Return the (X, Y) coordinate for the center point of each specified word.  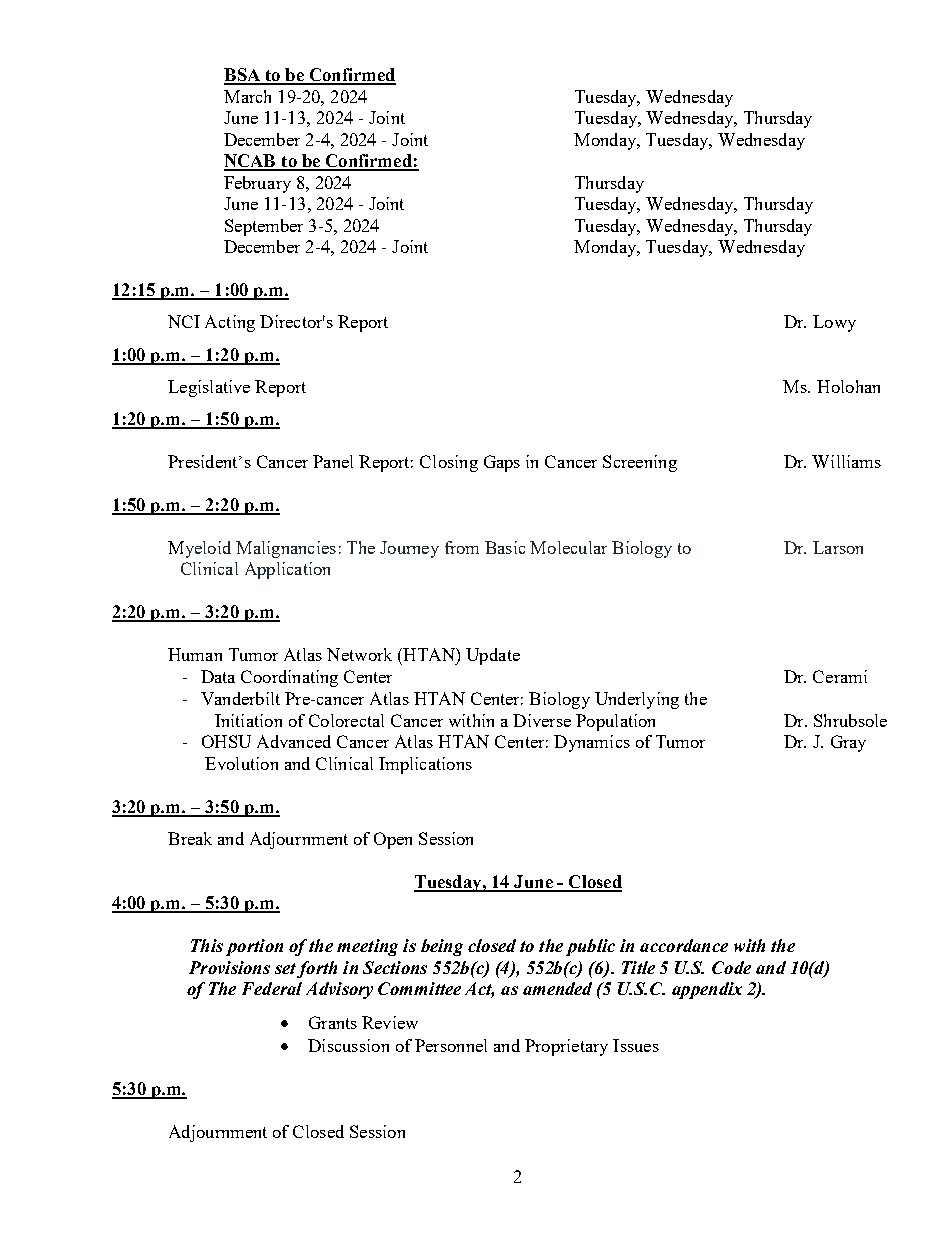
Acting (230, 323)
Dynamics (592, 743)
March (247, 96)
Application (287, 570)
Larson (838, 547)
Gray (848, 743)
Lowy (834, 323)
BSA (243, 76)
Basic (505, 547)
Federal (272, 988)
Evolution (241, 763)
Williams (846, 461)
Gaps (502, 463)
